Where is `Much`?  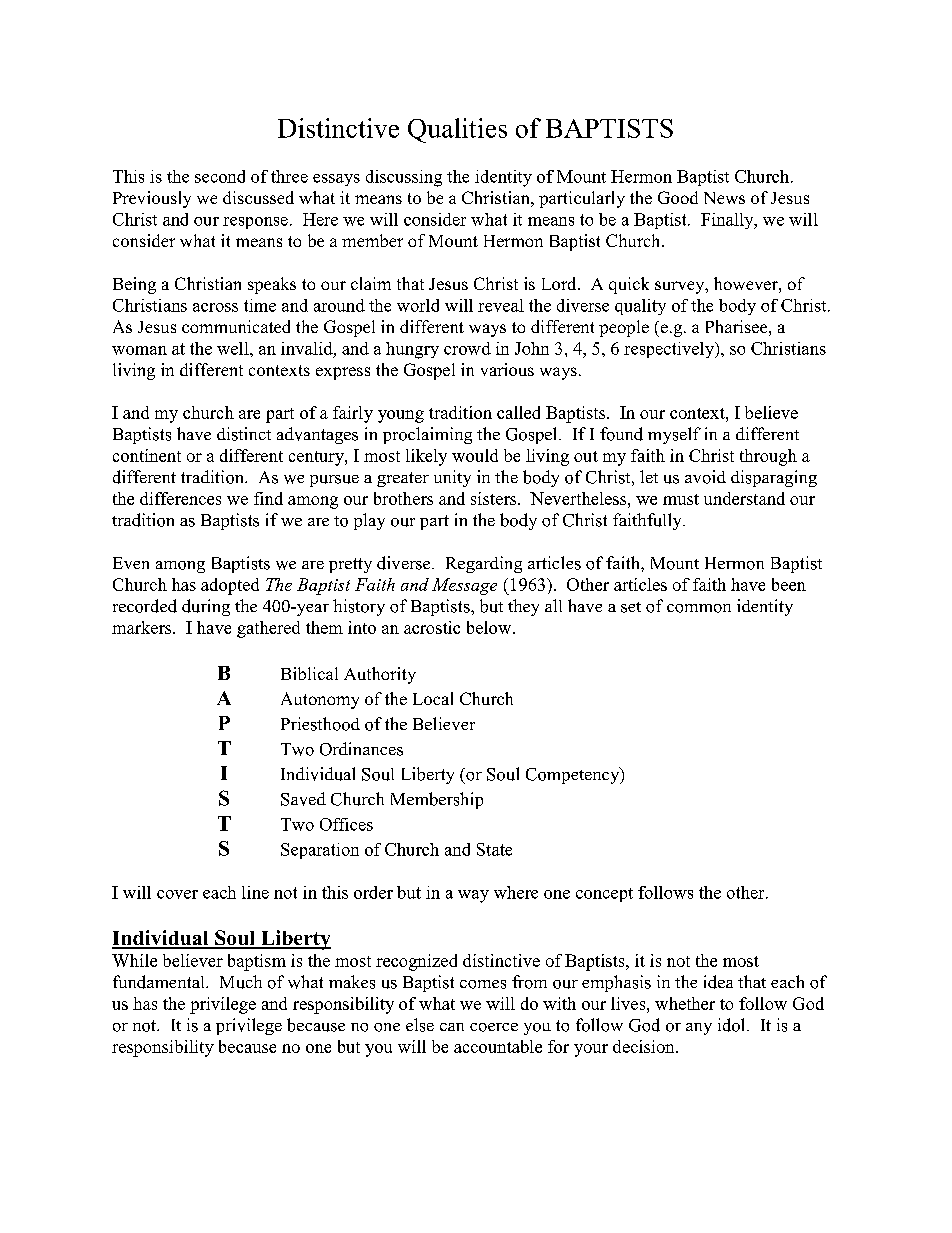 Much is located at coordinates (241, 982).
